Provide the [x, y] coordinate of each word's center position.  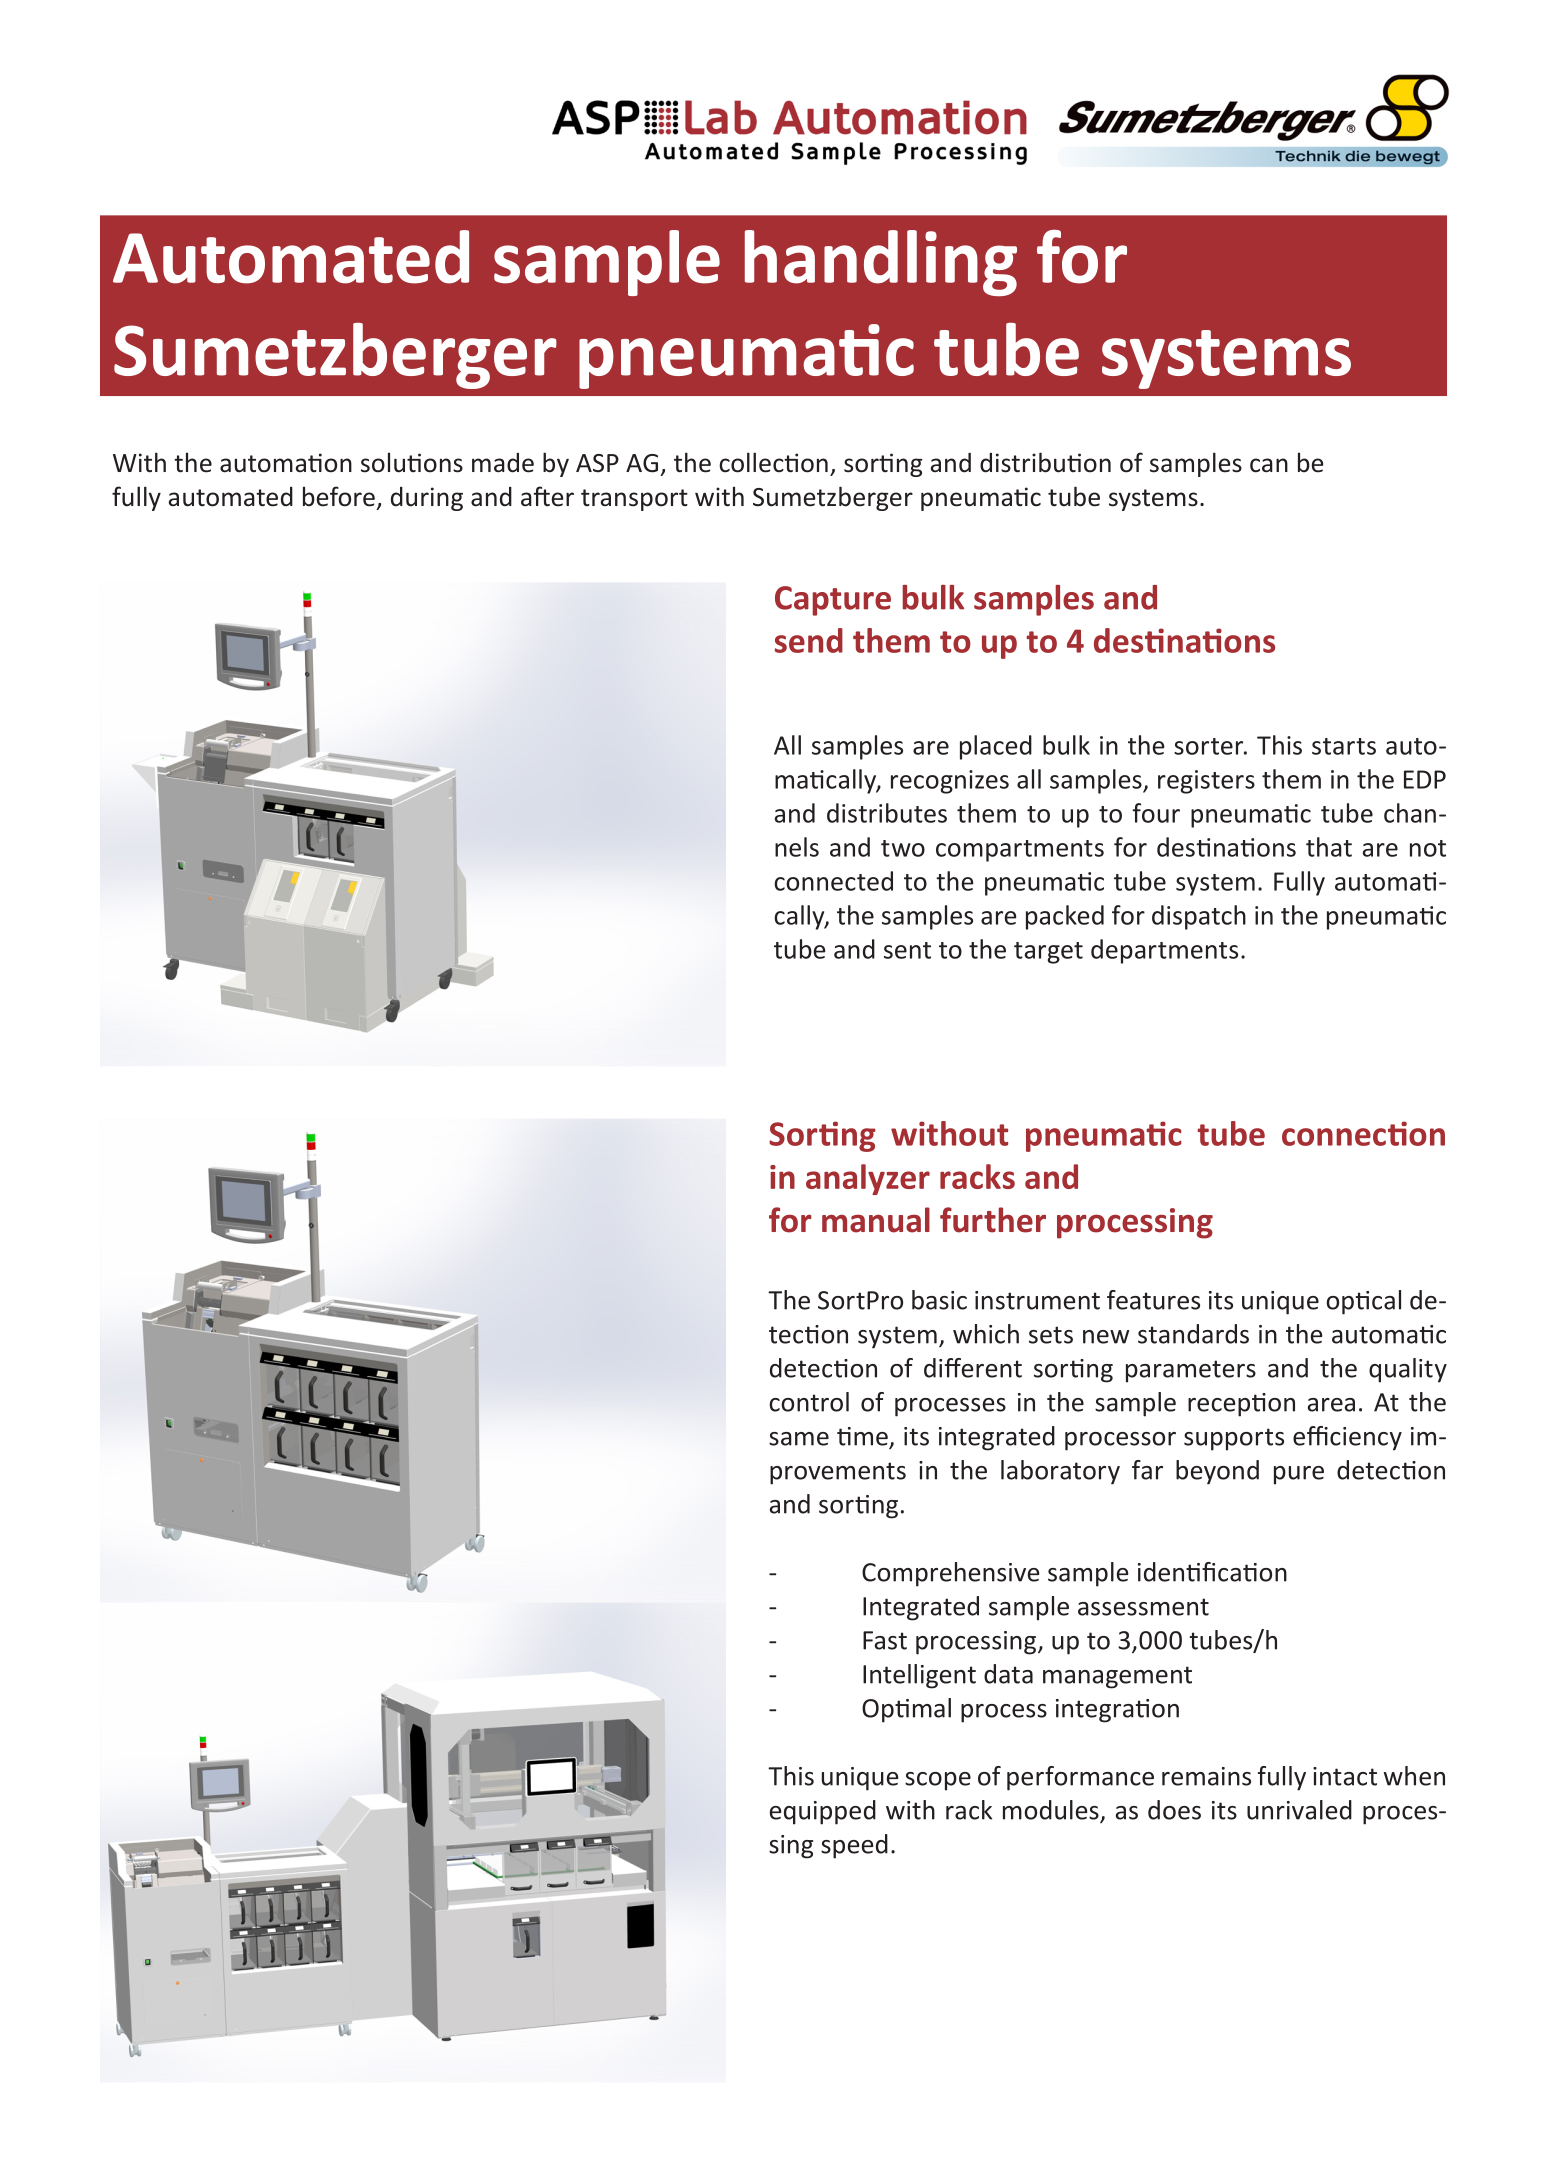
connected [833, 881]
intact [1345, 1776]
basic [939, 1300]
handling [881, 263]
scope [938, 1781]
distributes [887, 813]
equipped [823, 1812]
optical [1363, 1302]
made [503, 463]
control [809, 1402]
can [1269, 465]
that [1329, 847]
